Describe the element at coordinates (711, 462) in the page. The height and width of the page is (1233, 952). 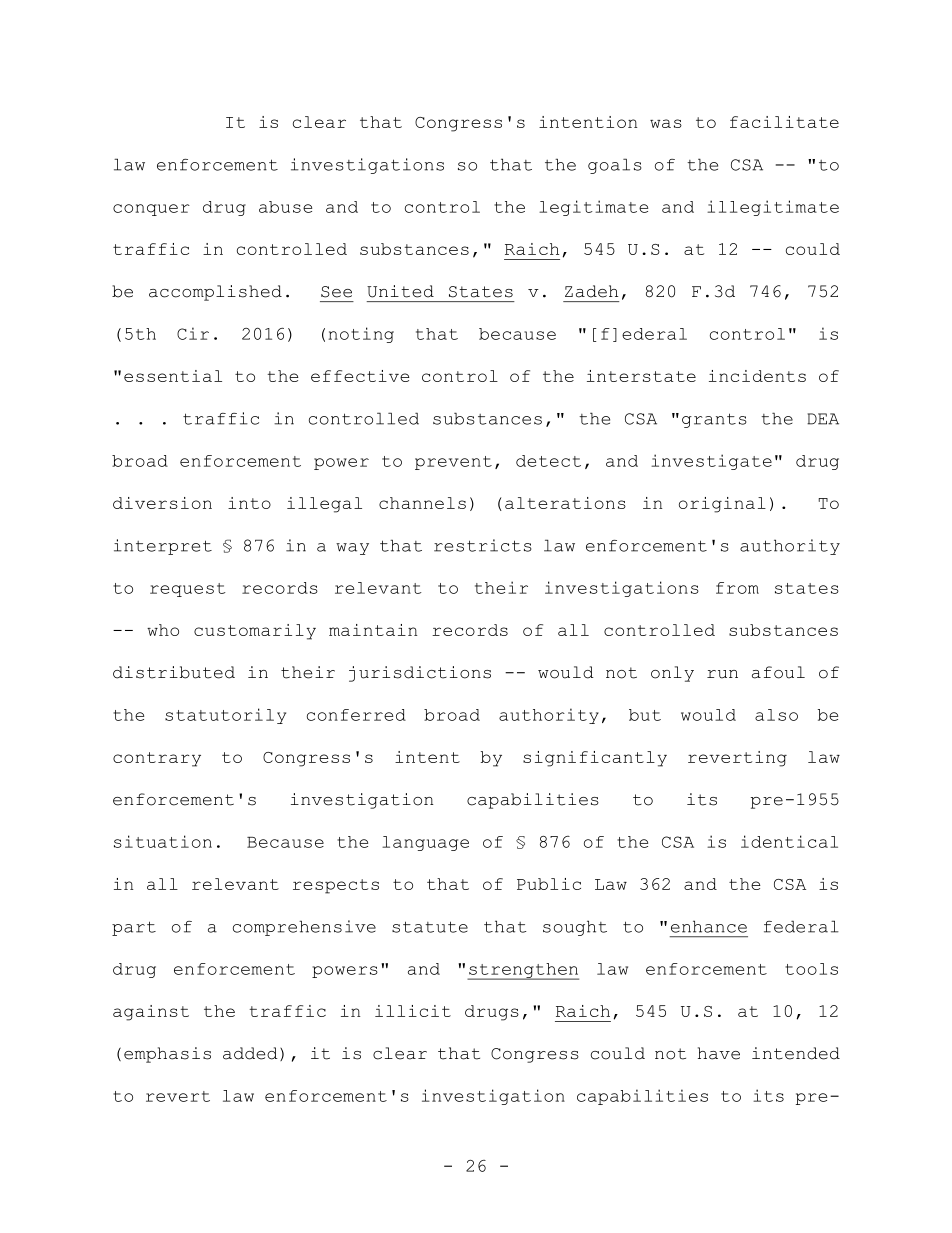
I see `investigate` at that location.
